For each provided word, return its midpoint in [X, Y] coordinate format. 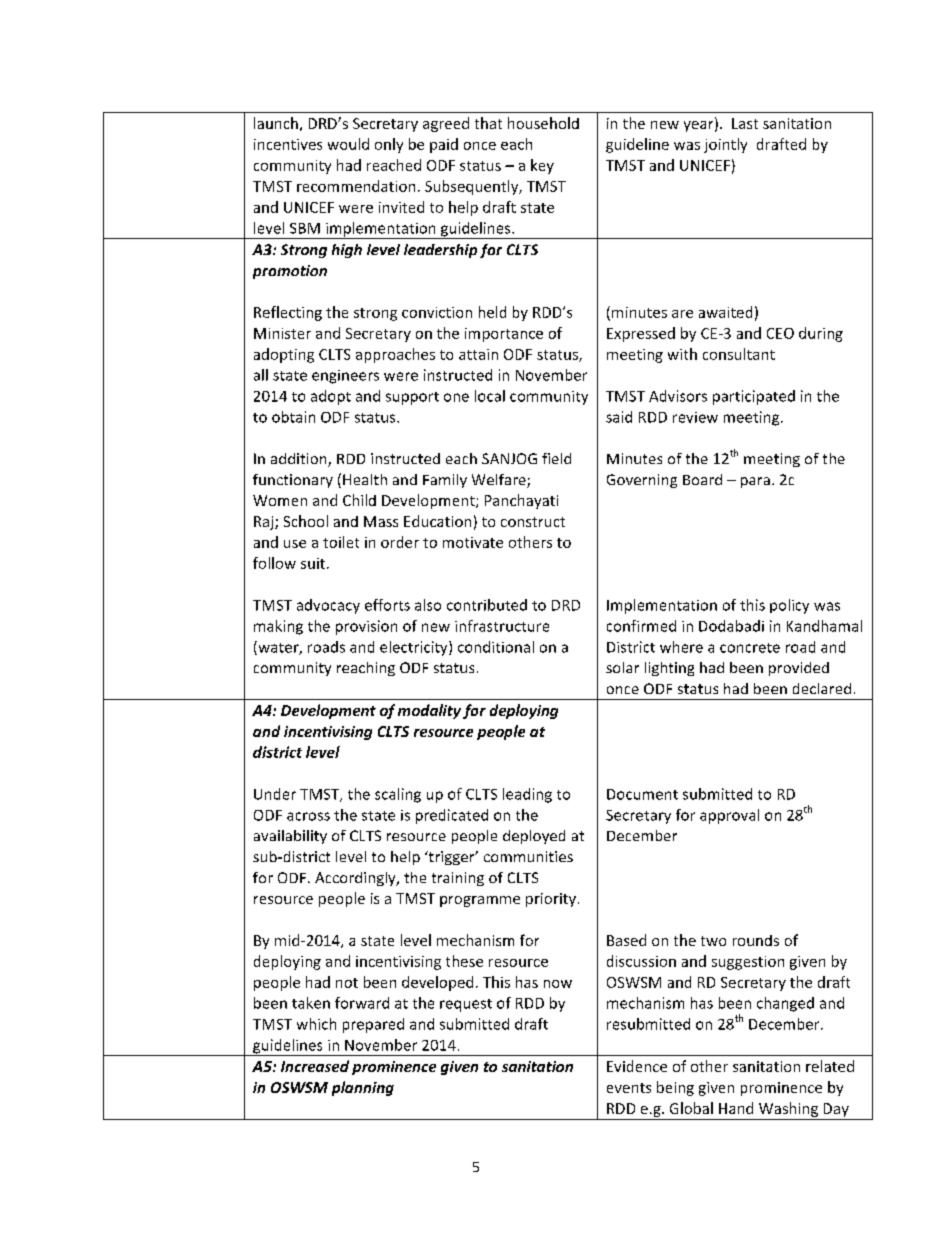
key [542, 166]
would [348, 144]
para [755, 482]
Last [745, 123]
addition [300, 460]
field [556, 458]
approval [729, 816]
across [308, 816]
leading [527, 795]
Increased [315, 1066]
